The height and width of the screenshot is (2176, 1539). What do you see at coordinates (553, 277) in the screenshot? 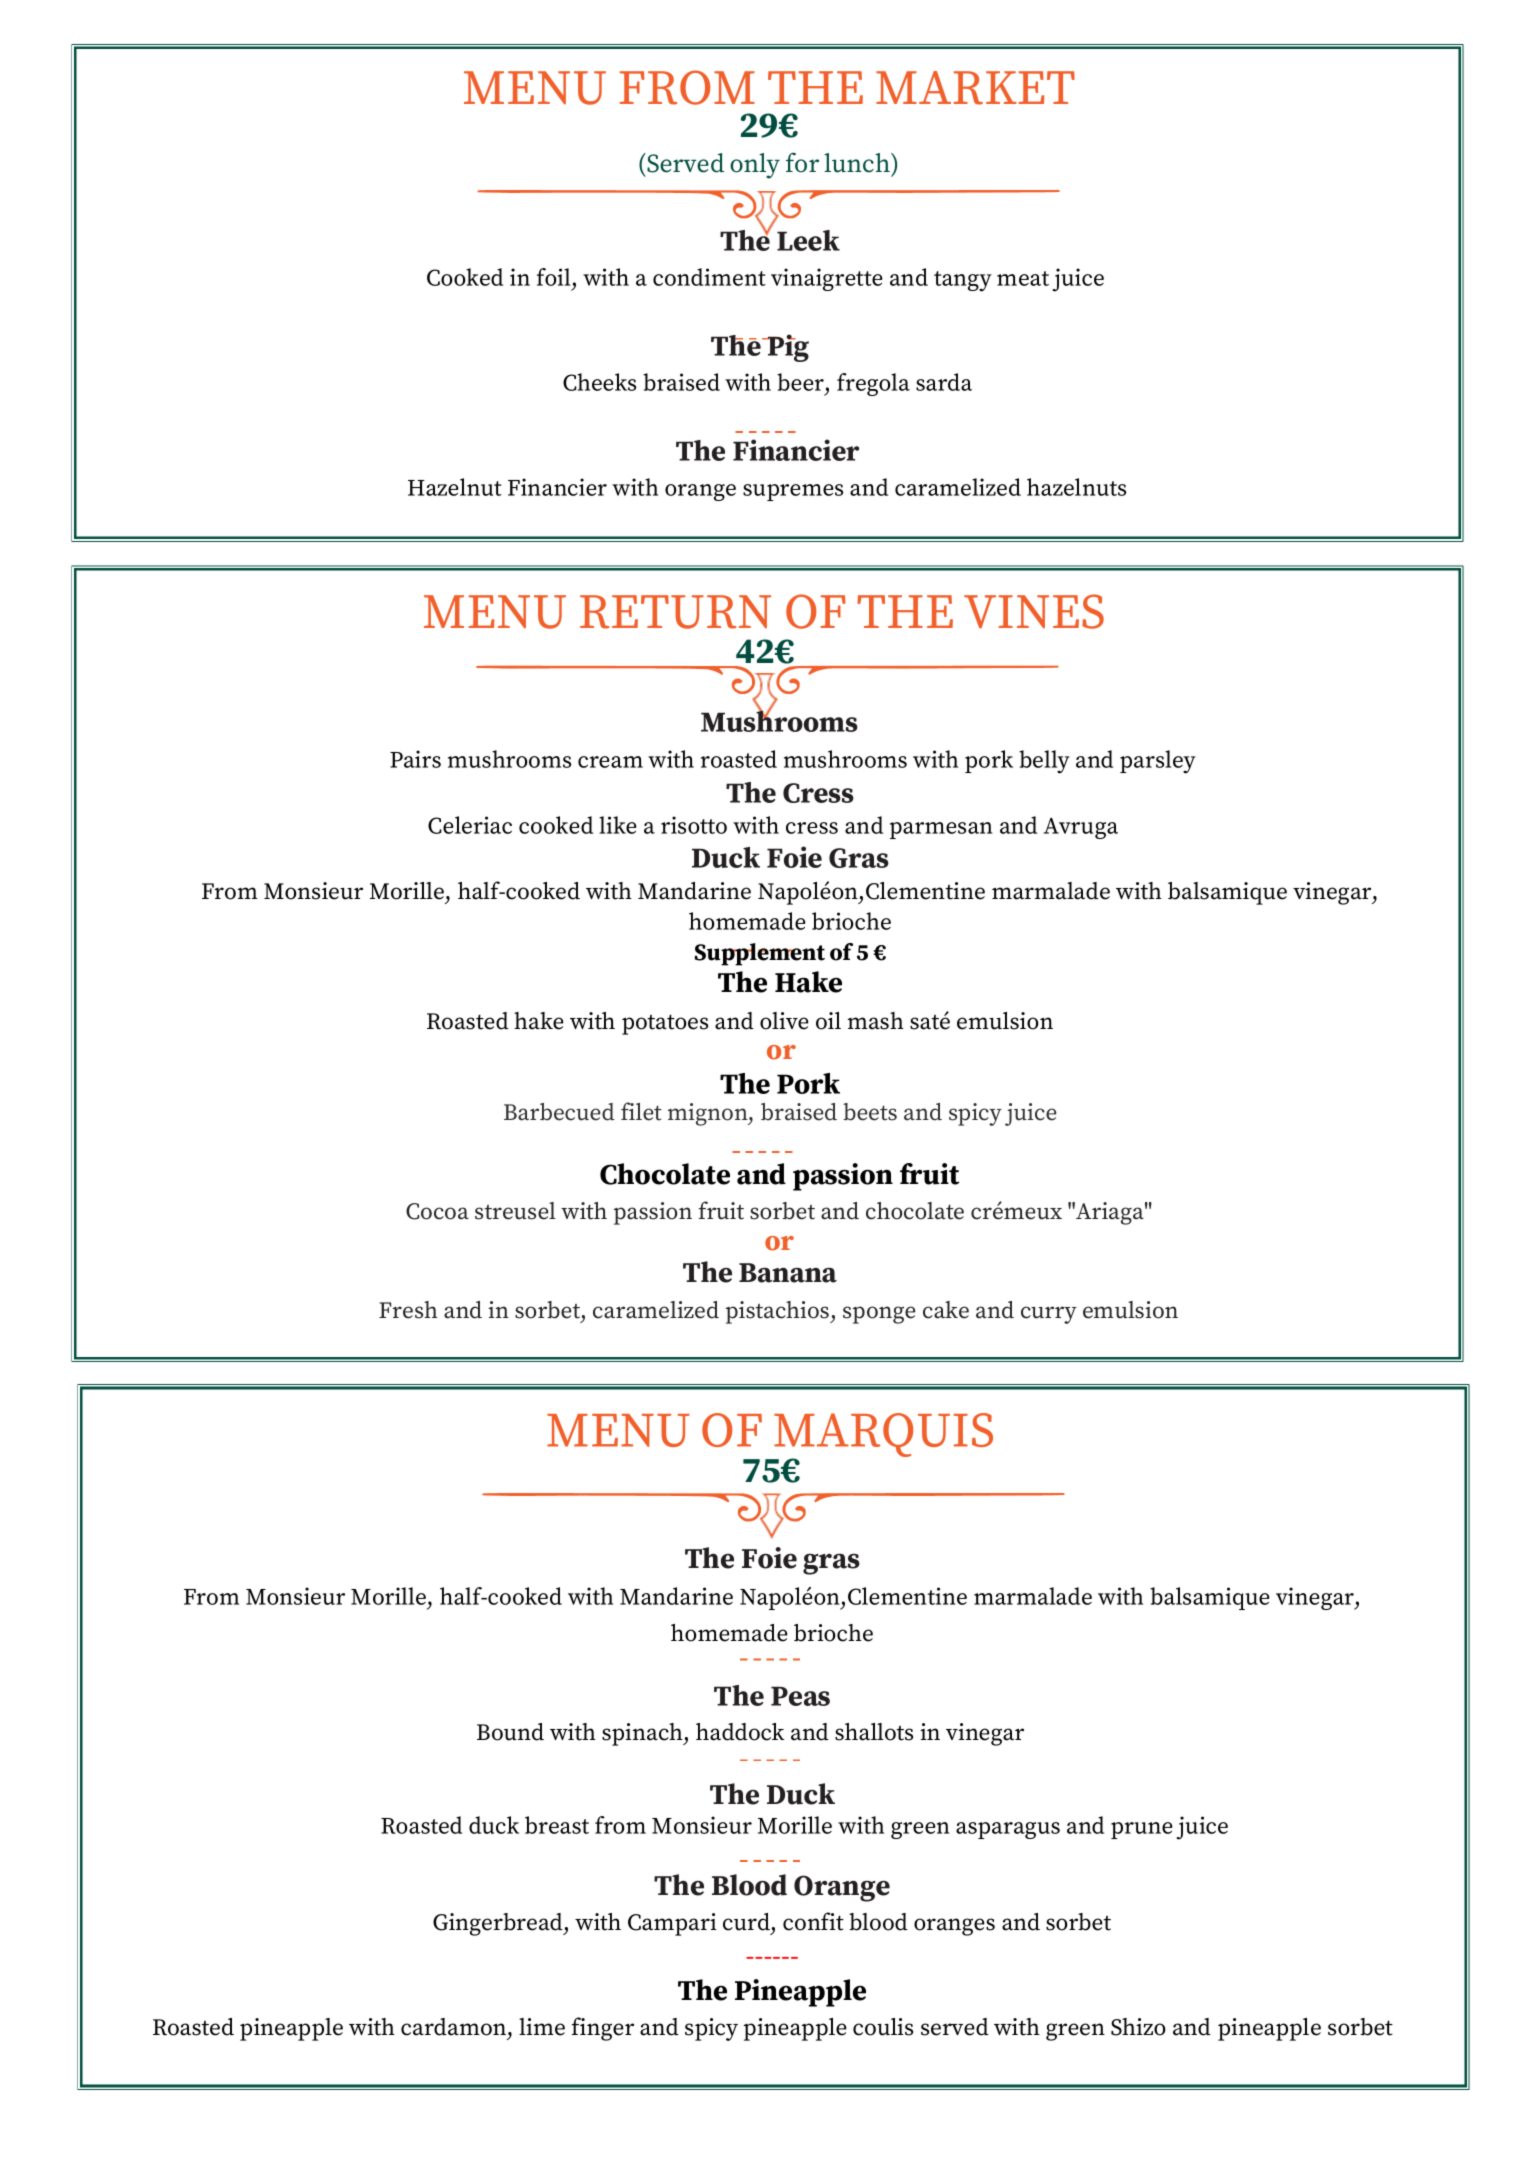
I see `foil` at bounding box center [553, 277].
